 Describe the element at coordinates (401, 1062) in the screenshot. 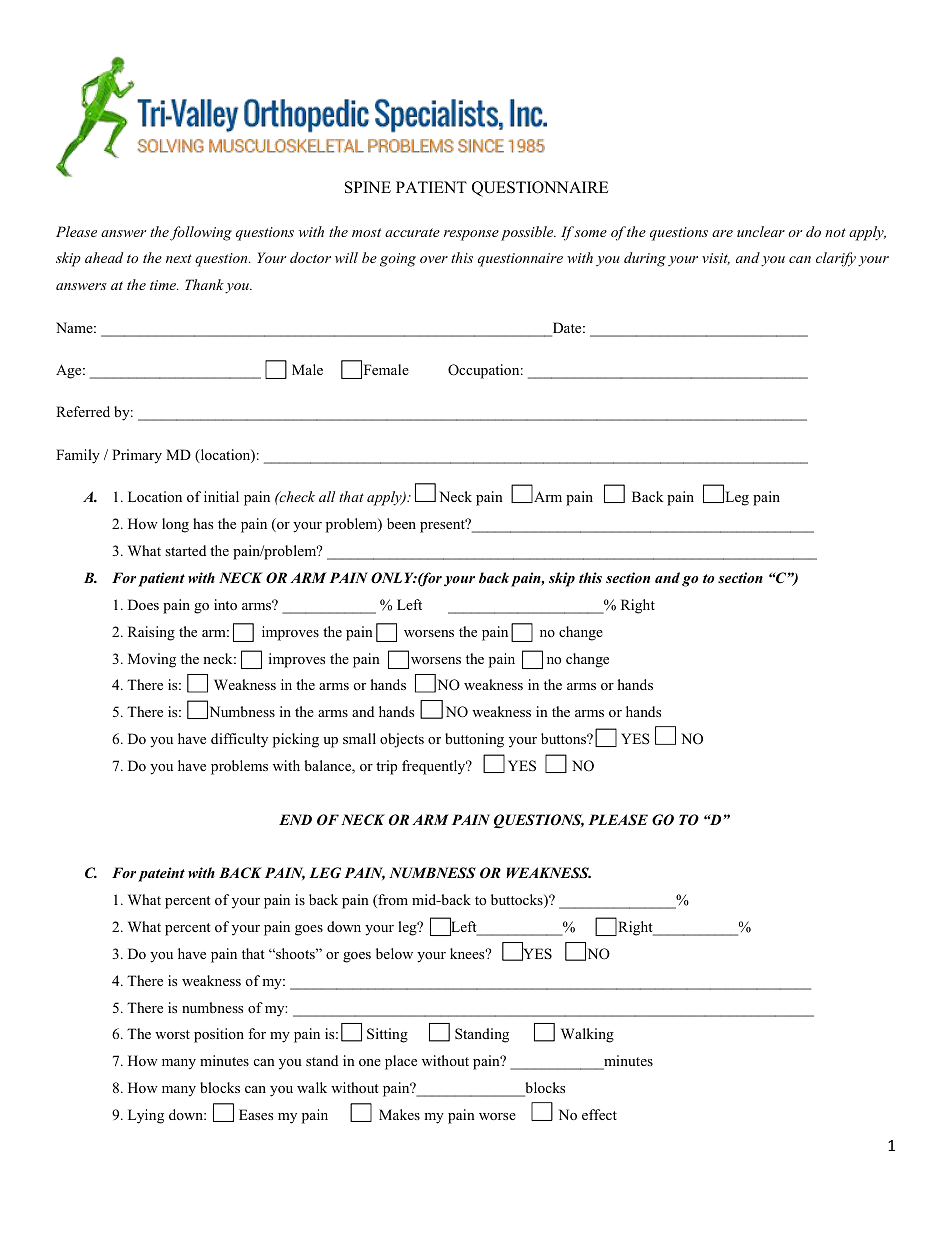

I see `place` at that location.
